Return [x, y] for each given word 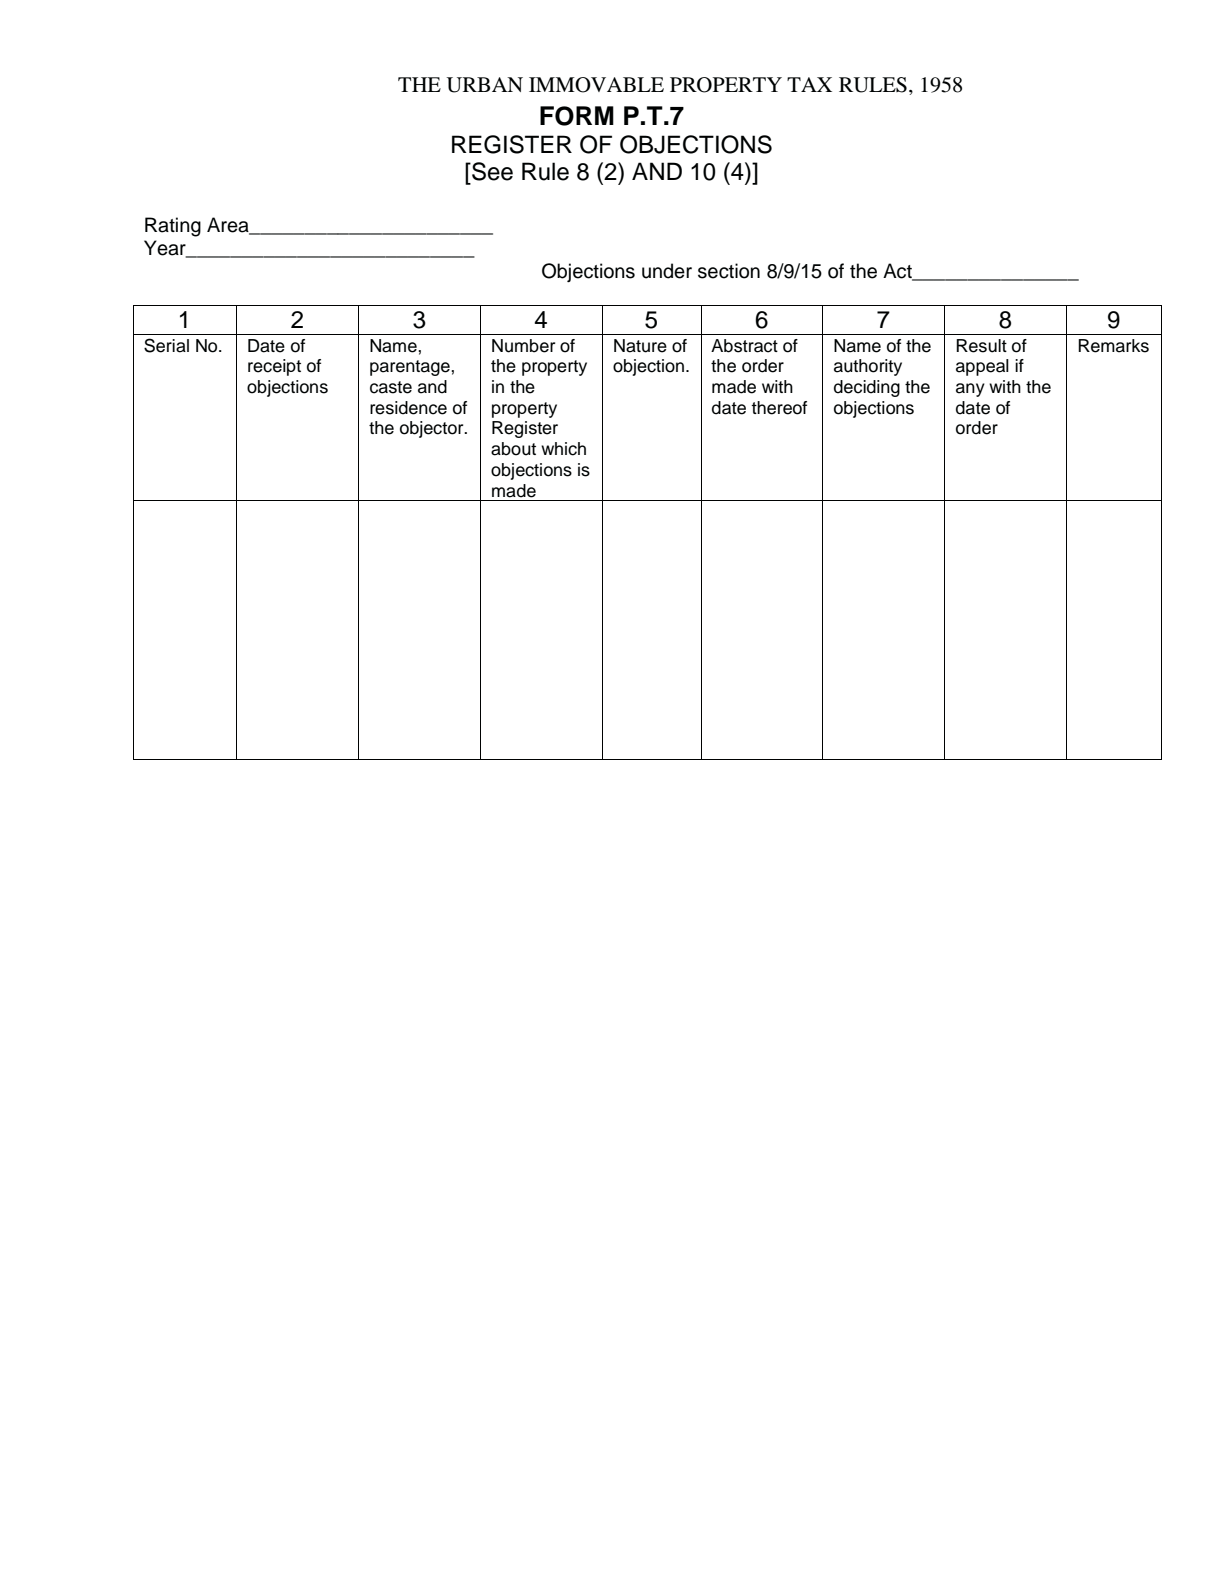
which [563, 449]
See [491, 171]
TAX [809, 84]
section [729, 271]
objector [433, 429]
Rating [173, 227]
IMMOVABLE [596, 85]
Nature [640, 346]
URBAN [485, 85]
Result [981, 346]
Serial [166, 345]
